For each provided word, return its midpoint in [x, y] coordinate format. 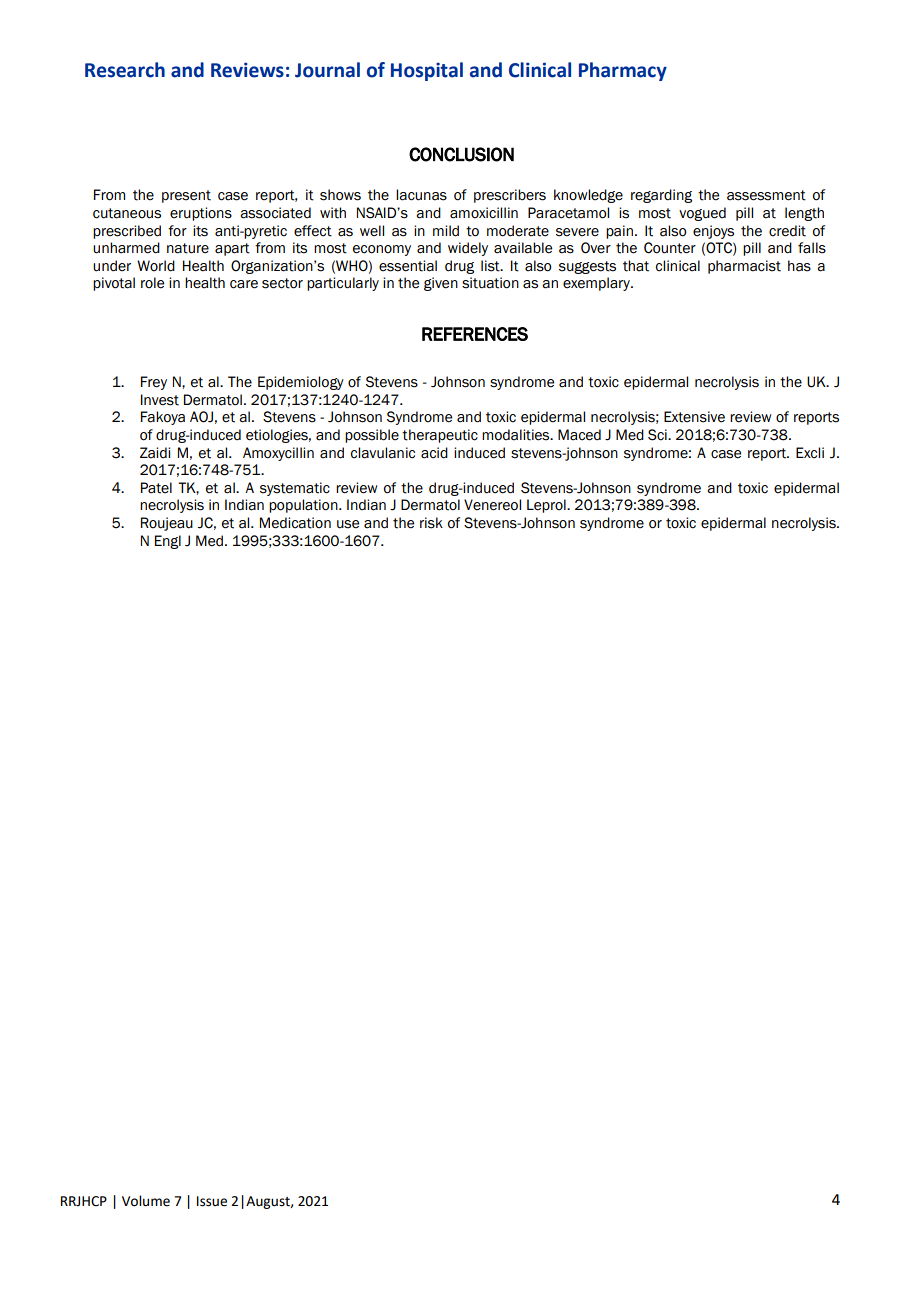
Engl [168, 542]
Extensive [694, 417]
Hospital [427, 71]
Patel [156, 488]
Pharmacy [623, 71]
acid [434, 453]
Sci [658, 435]
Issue [212, 1201]
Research [125, 70]
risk [431, 523]
